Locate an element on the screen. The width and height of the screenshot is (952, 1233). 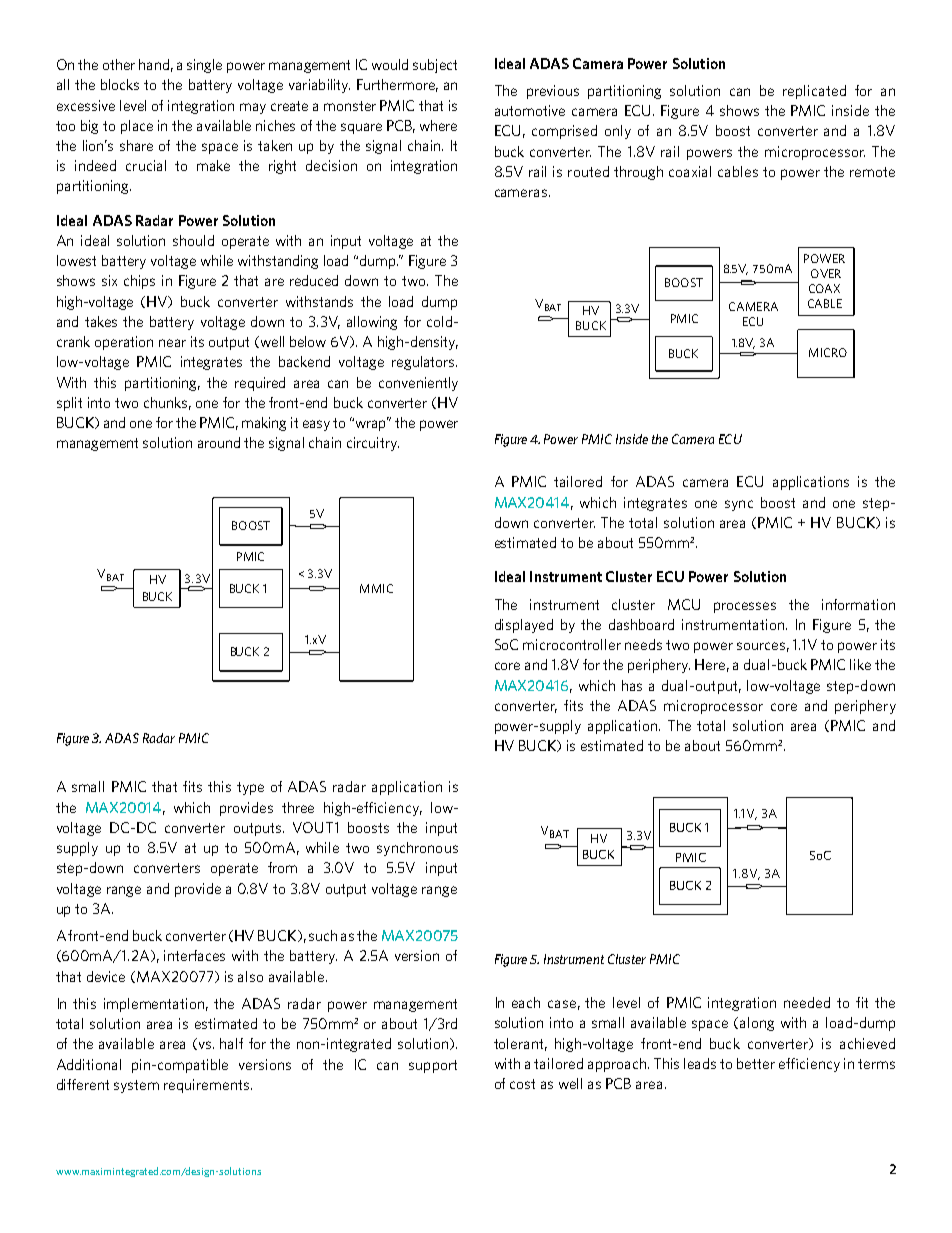
like is located at coordinates (860, 664).
